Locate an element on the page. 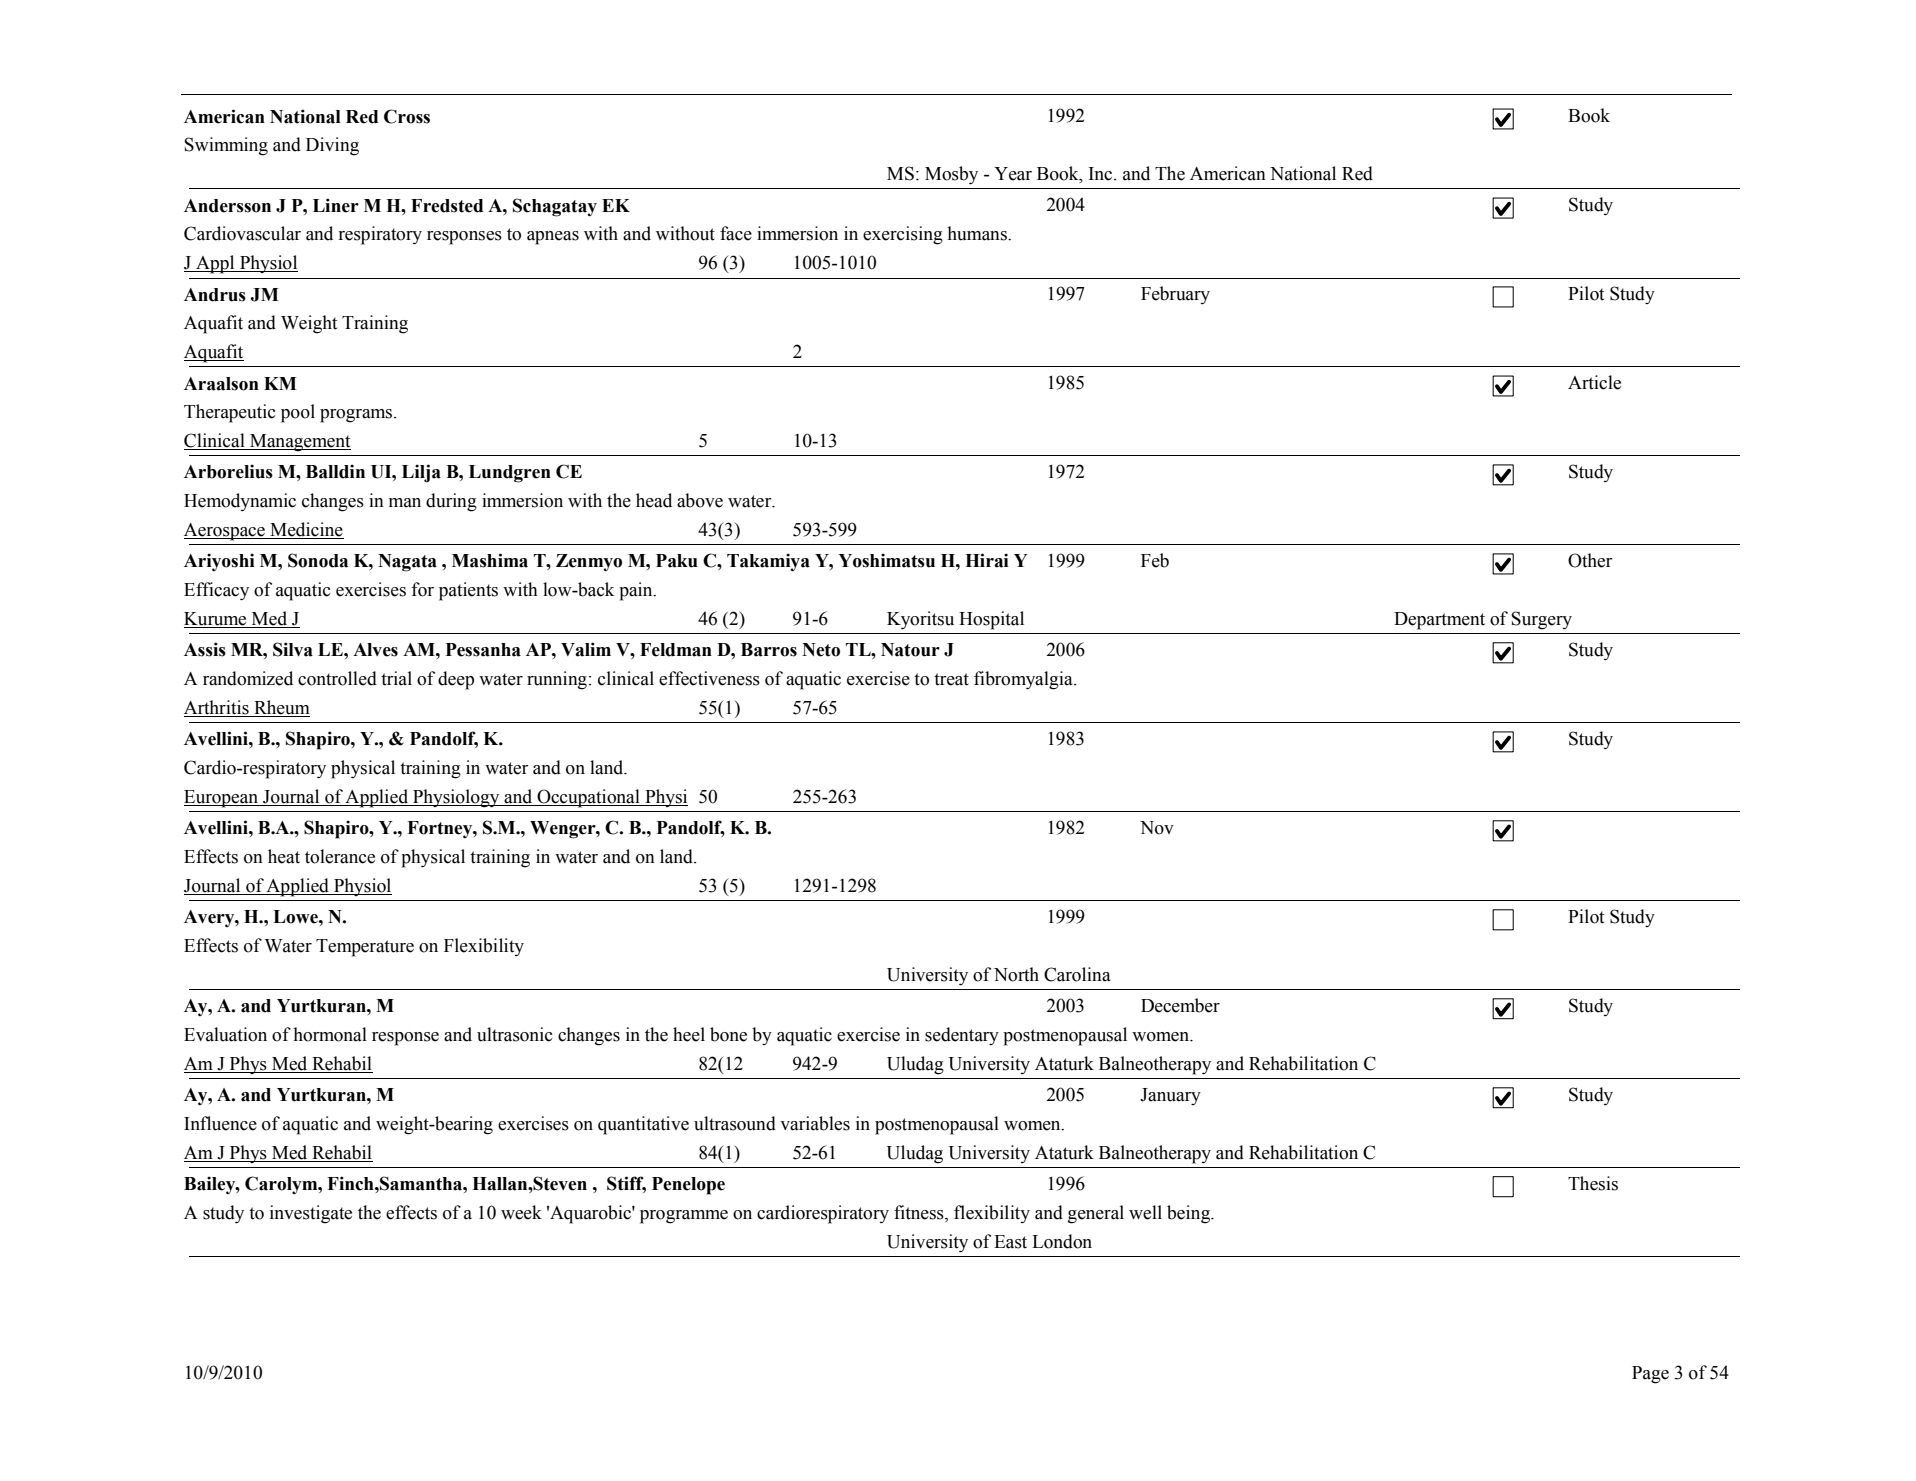 The image size is (1916, 1481). February is located at coordinates (1175, 295).
